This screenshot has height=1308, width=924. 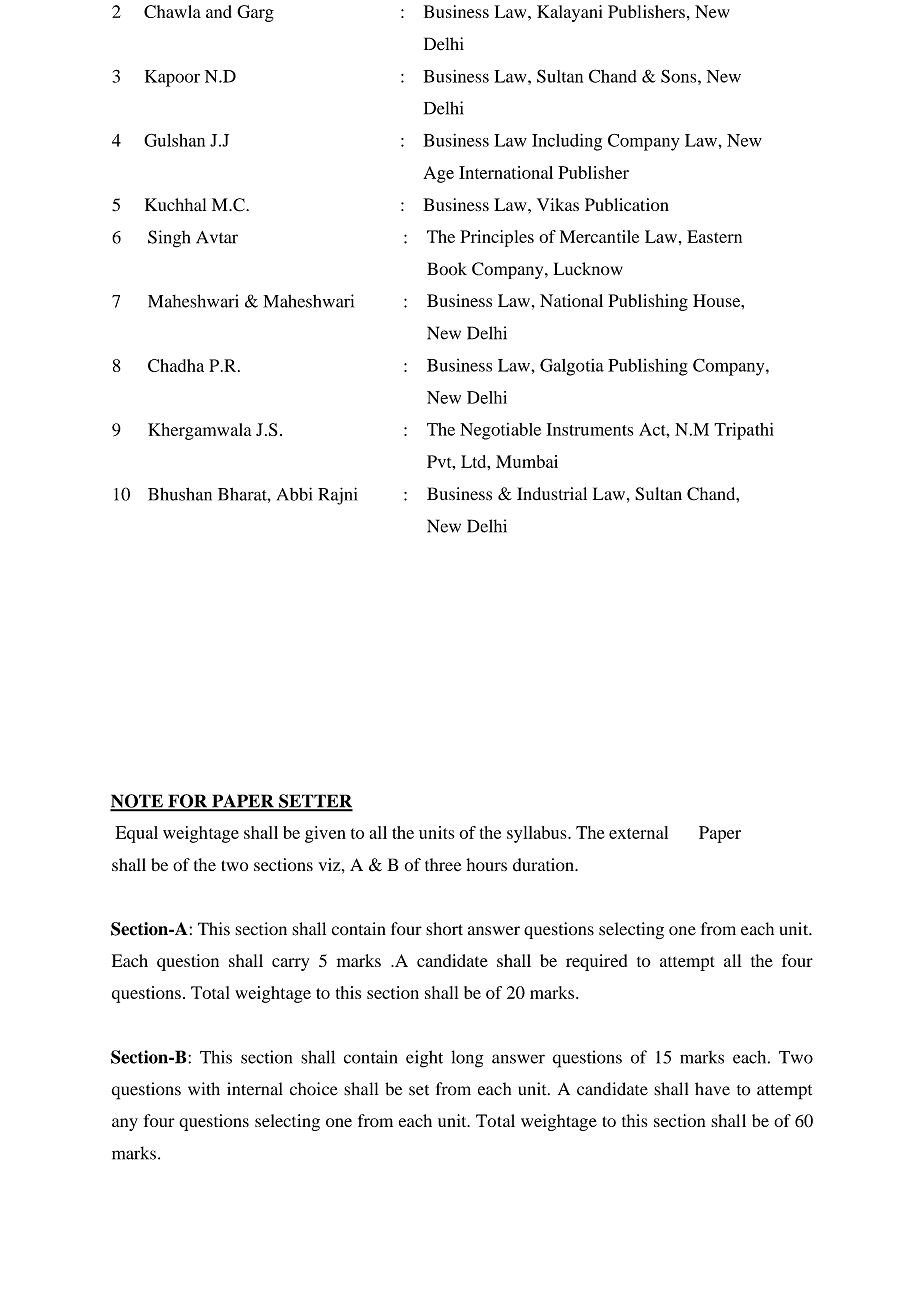 I want to click on Kapoor, so click(x=172, y=78).
